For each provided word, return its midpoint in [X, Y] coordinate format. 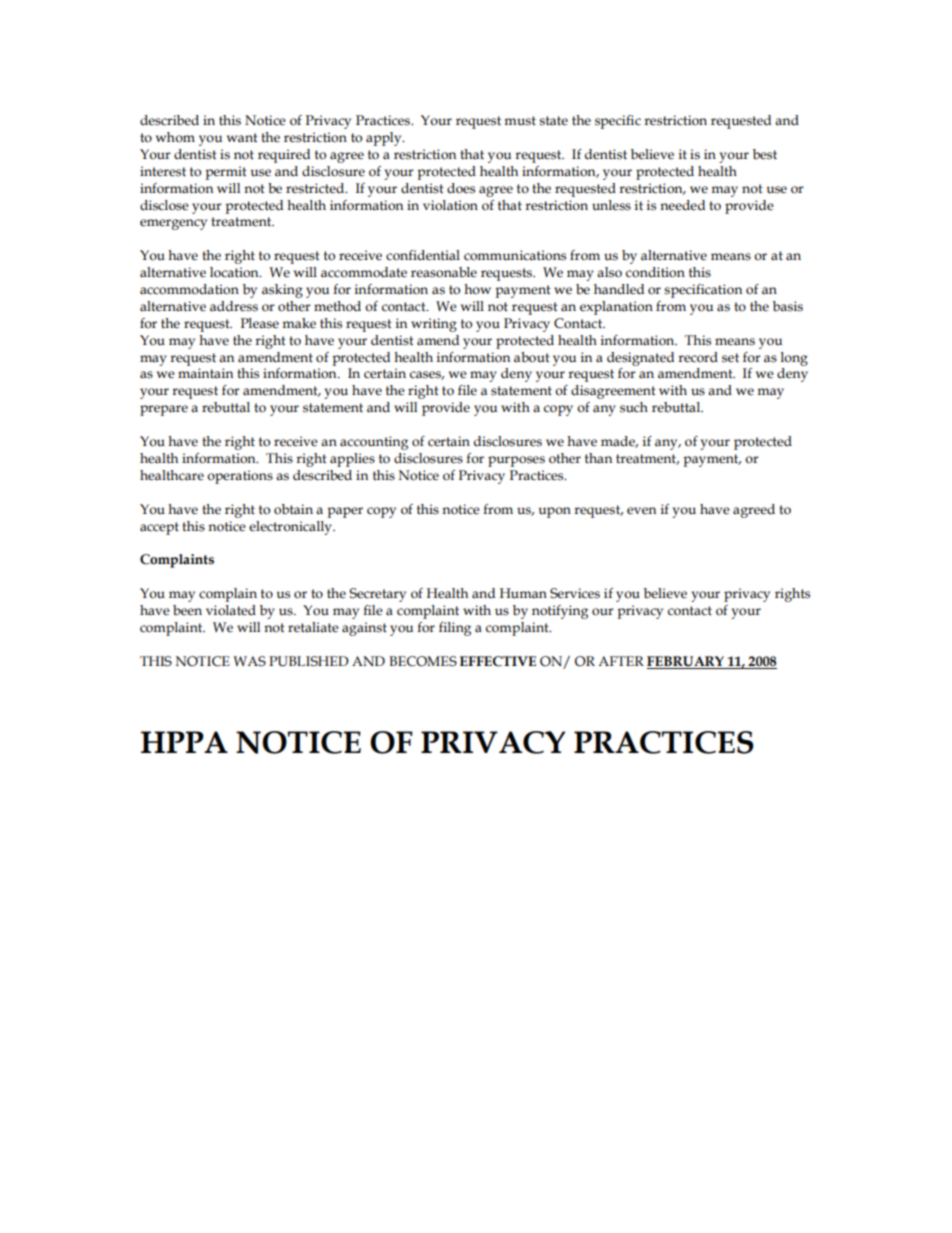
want [242, 137]
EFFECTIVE [498, 661]
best [765, 154]
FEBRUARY [685, 661]
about [532, 357]
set [730, 358]
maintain [205, 373]
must [520, 121]
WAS [249, 661]
